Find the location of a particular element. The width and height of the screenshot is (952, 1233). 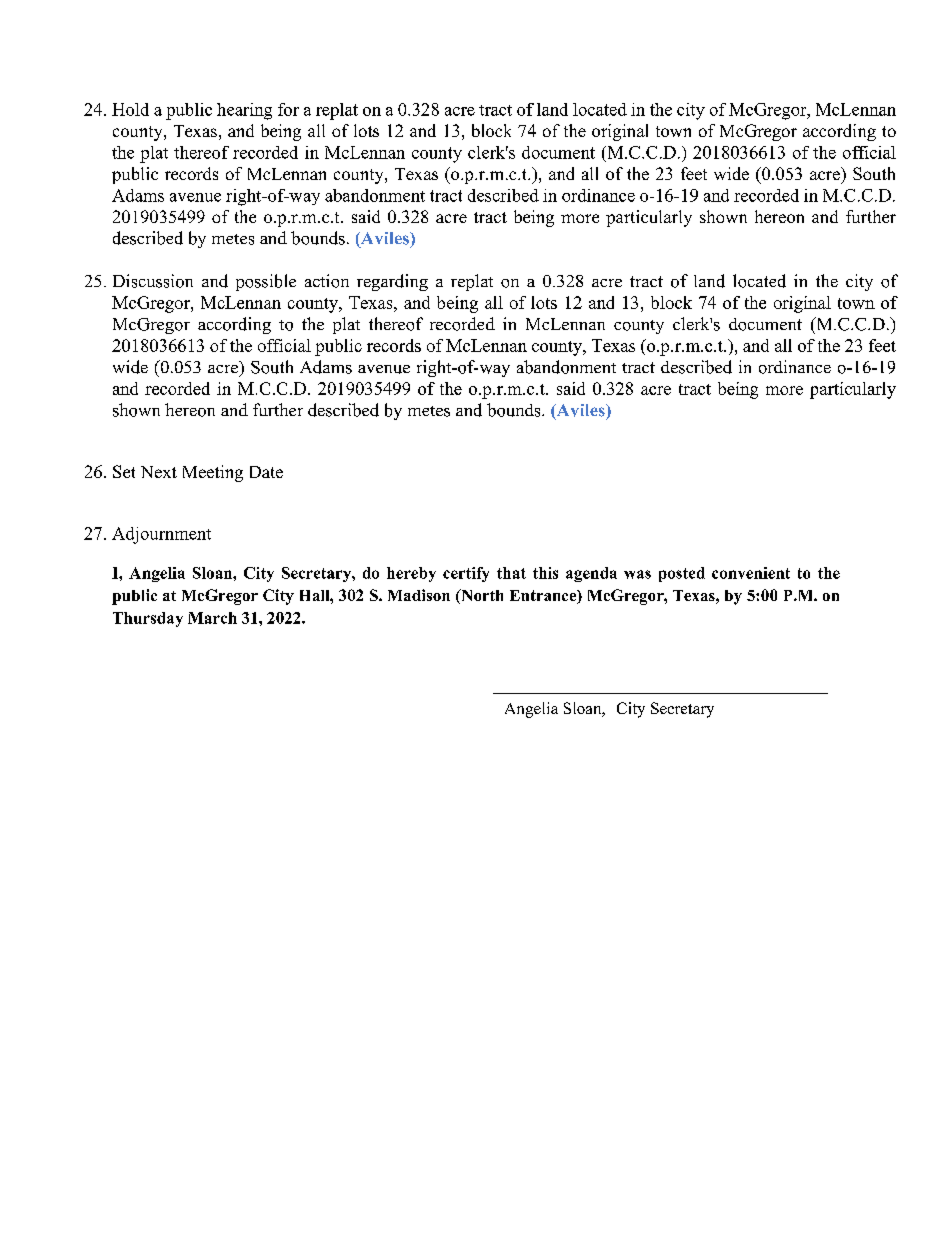

March is located at coordinates (212, 618).
